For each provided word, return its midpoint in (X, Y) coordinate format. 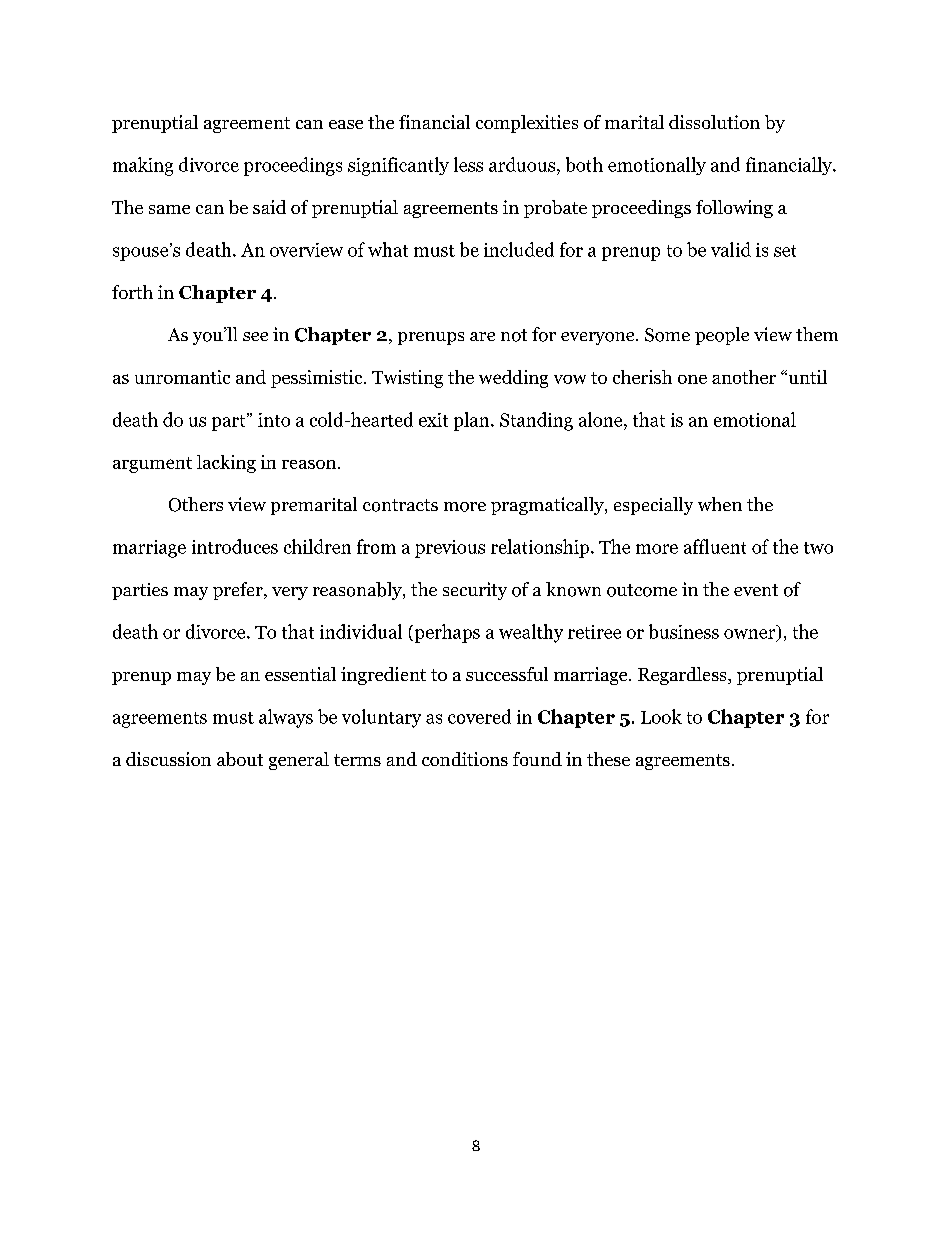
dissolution (714, 122)
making (143, 166)
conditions (465, 759)
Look (661, 716)
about (240, 759)
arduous (523, 164)
